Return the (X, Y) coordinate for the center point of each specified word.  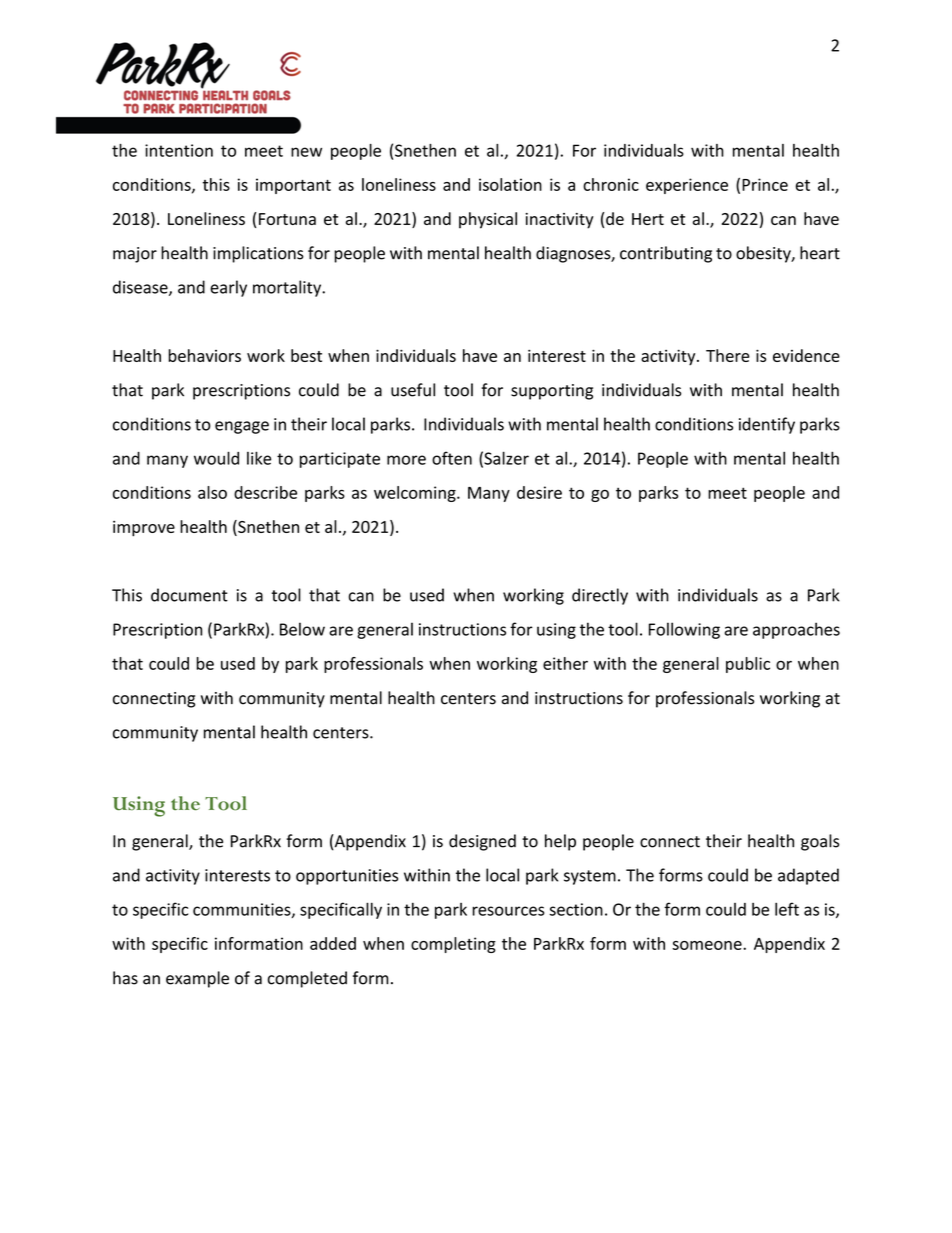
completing (453, 945)
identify (767, 425)
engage (242, 427)
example (197, 979)
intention (179, 150)
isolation (510, 184)
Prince (765, 184)
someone (708, 945)
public (748, 665)
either (565, 663)
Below (302, 629)
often (452, 458)
